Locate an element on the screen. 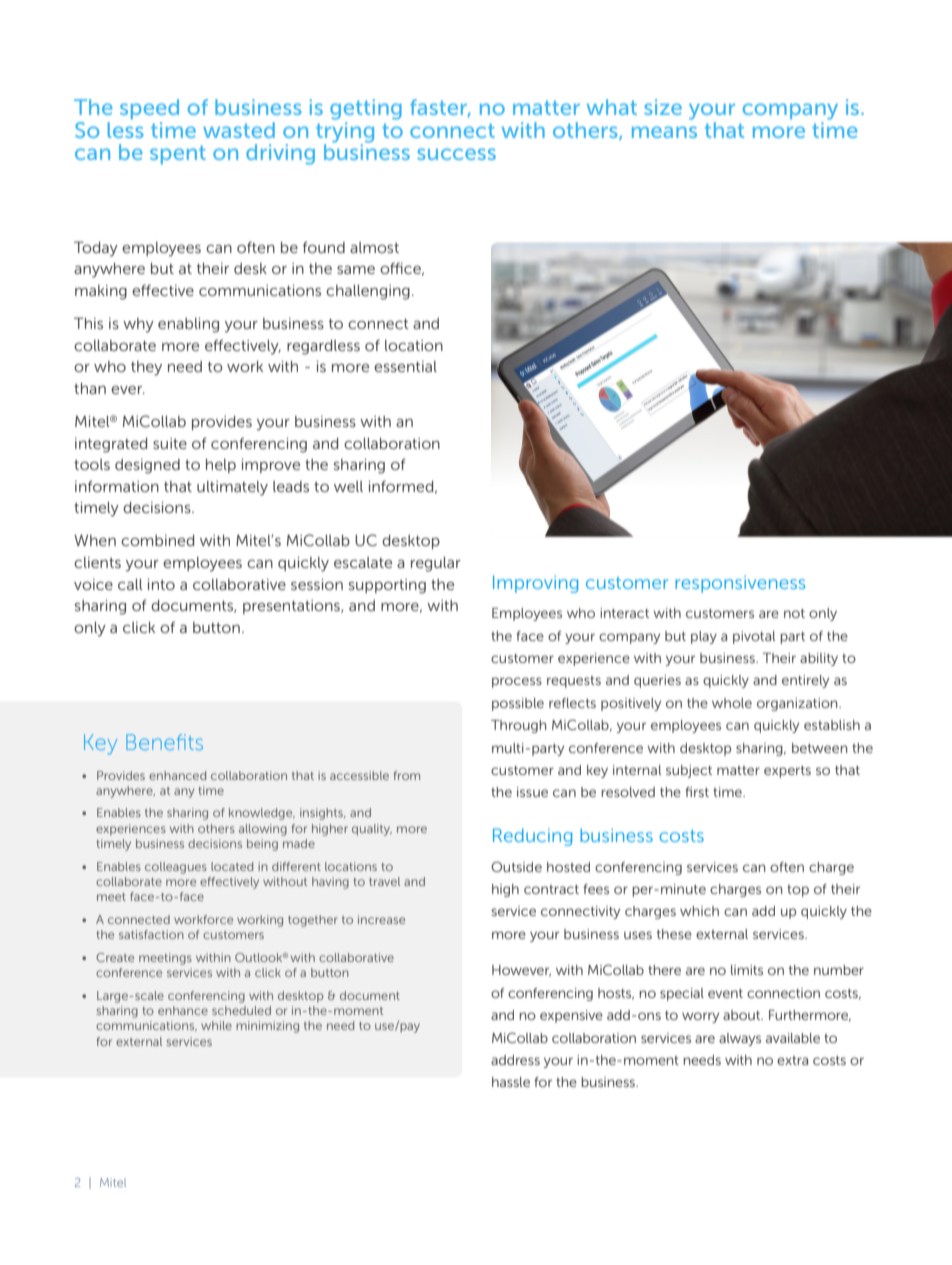 This screenshot has height=1265, width=952. means is located at coordinates (664, 132).
